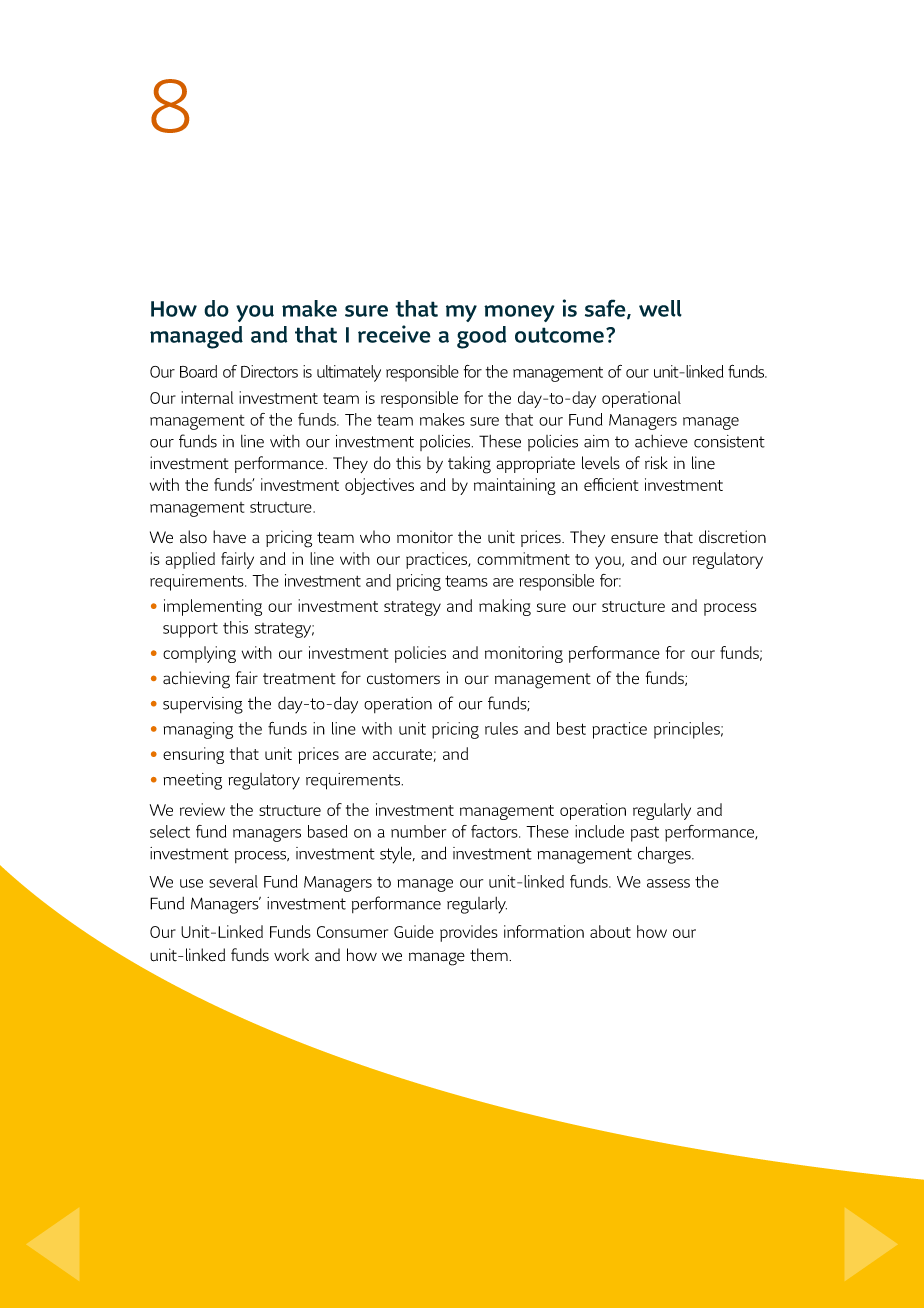  What do you see at coordinates (732, 537) in the screenshot?
I see `discretion` at bounding box center [732, 537].
